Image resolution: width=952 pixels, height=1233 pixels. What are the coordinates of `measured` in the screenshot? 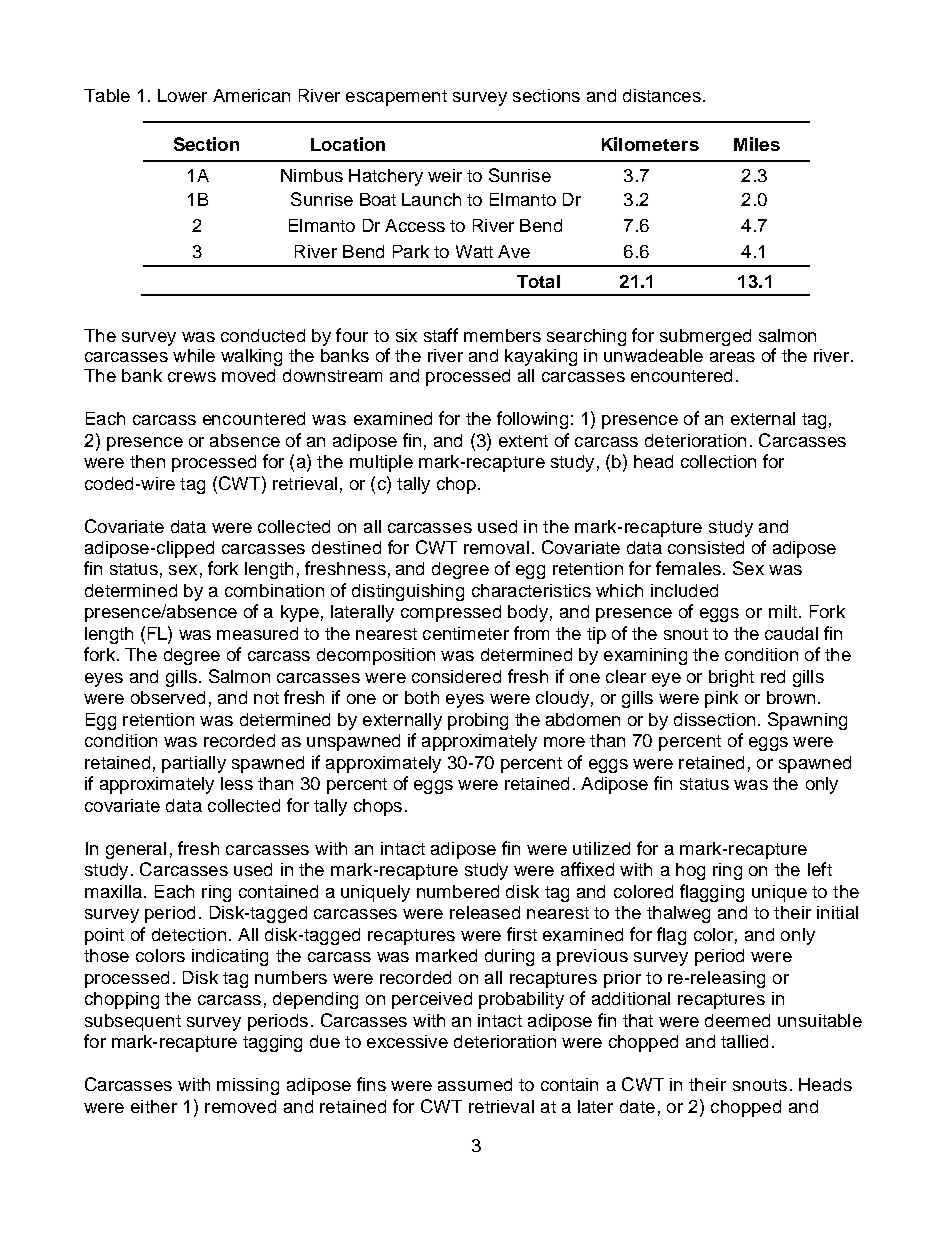 It's located at (257, 633).
